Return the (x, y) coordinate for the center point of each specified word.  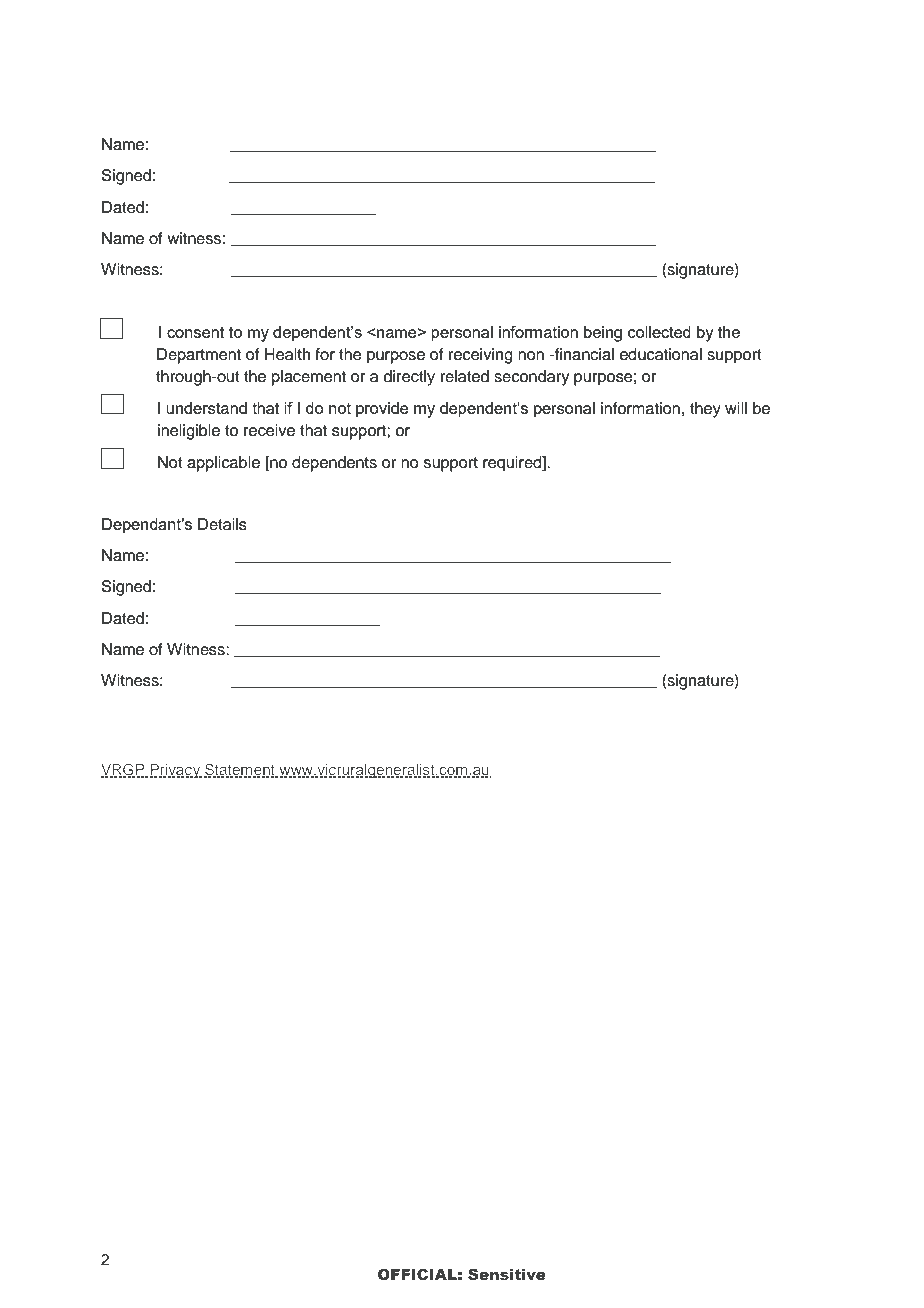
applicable (223, 464)
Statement (240, 770)
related (465, 376)
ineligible (189, 432)
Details (222, 524)
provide (382, 410)
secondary (531, 378)
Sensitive (507, 1274)
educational (661, 354)
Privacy (176, 771)
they (705, 410)
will (736, 408)
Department (199, 356)
